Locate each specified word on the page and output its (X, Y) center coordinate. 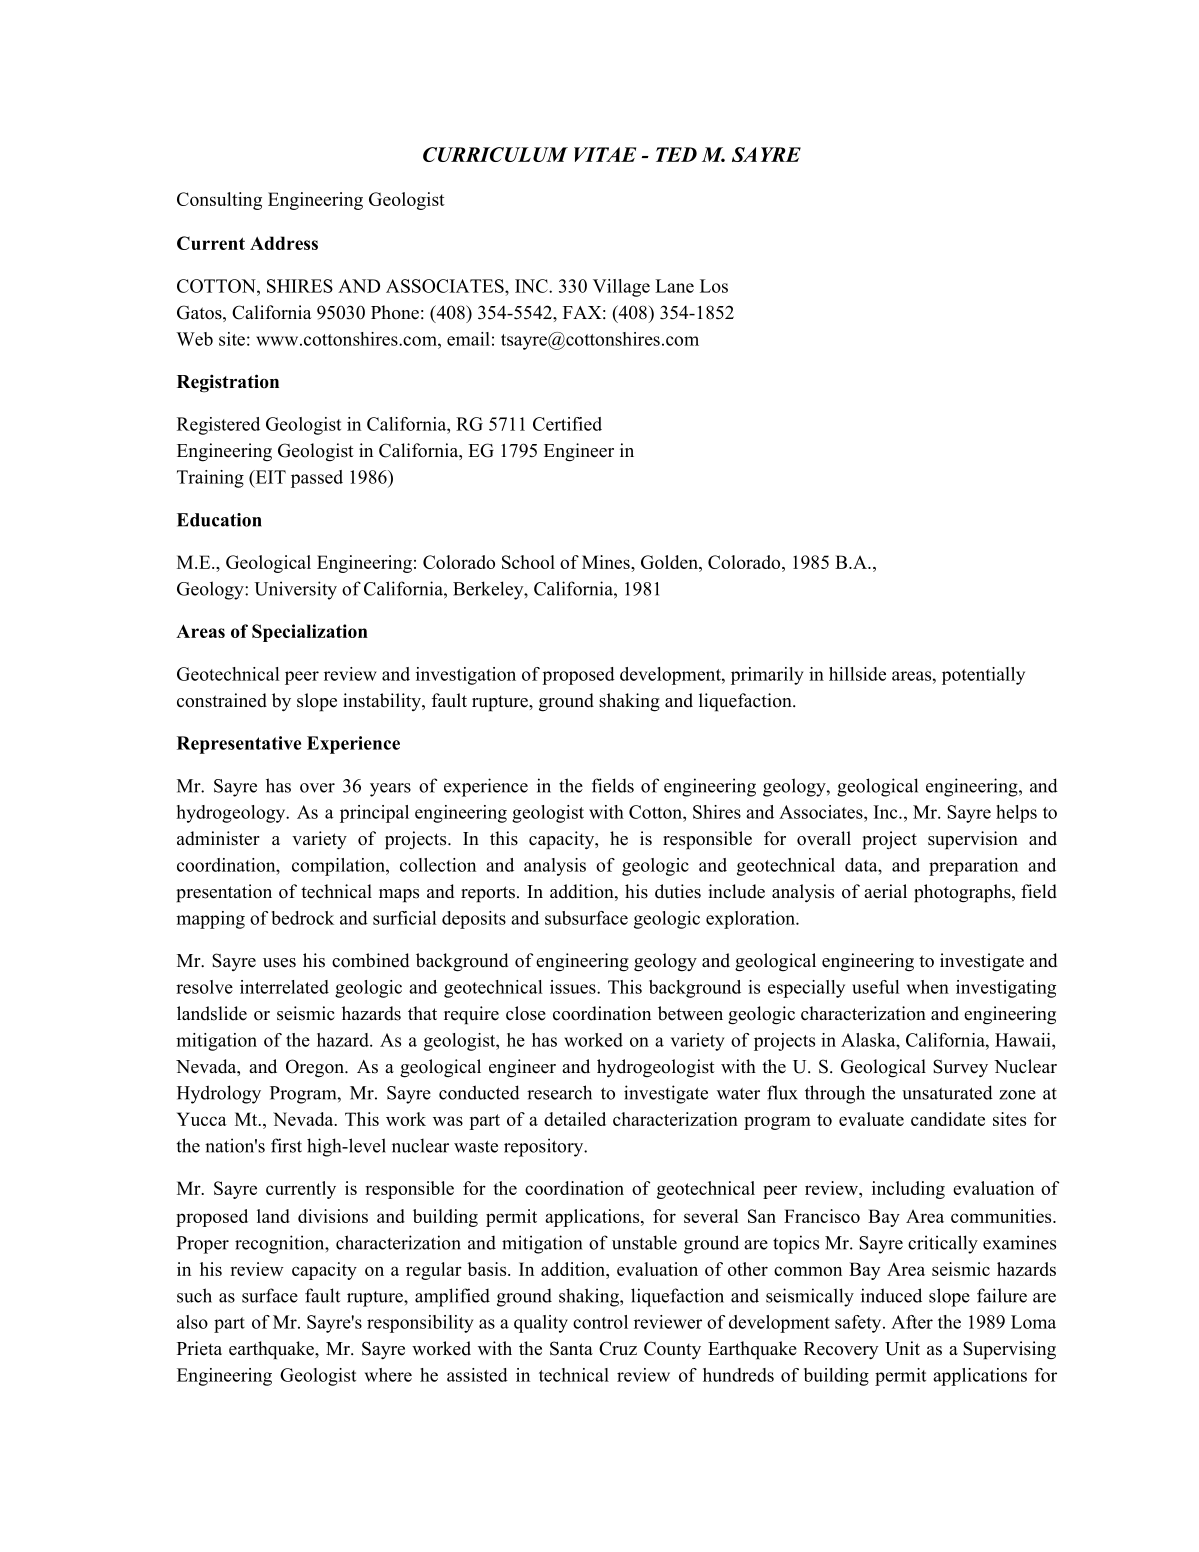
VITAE (605, 154)
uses (279, 963)
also (192, 1322)
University (295, 590)
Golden (670, 563)
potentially (983, 676)
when (928, 987)
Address (284, 243)
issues (574, 987)
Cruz (618, 1348)
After (912, 1322)
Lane (674, 286)
